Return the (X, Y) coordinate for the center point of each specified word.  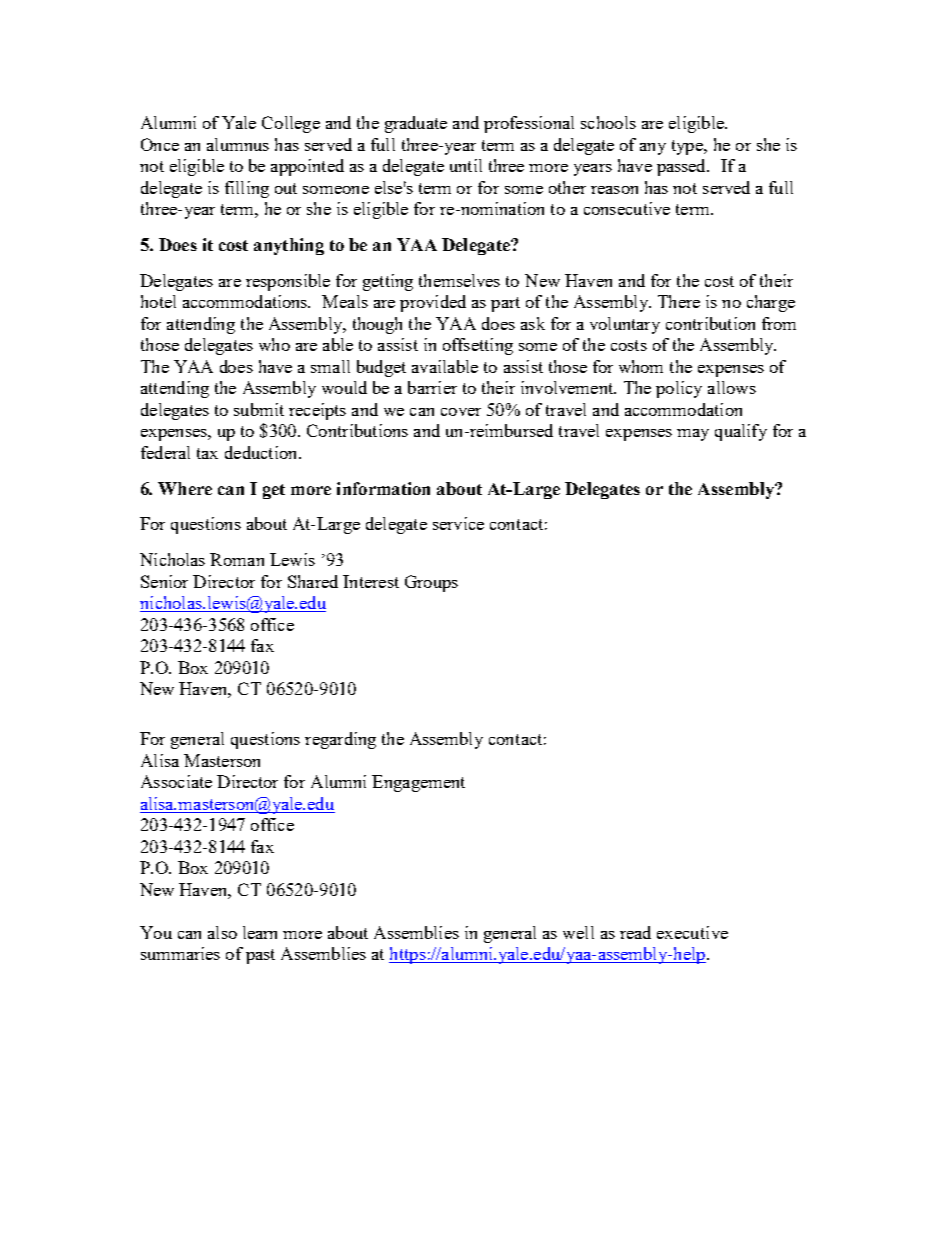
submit (259, 409)
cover (461, 412)
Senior (164, 581)
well (578, 932)
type (689, 147)
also (222, 932)
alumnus (238, 144)
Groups (431, 583)
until (466, 165)
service (458, 523)
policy (679, 389)
